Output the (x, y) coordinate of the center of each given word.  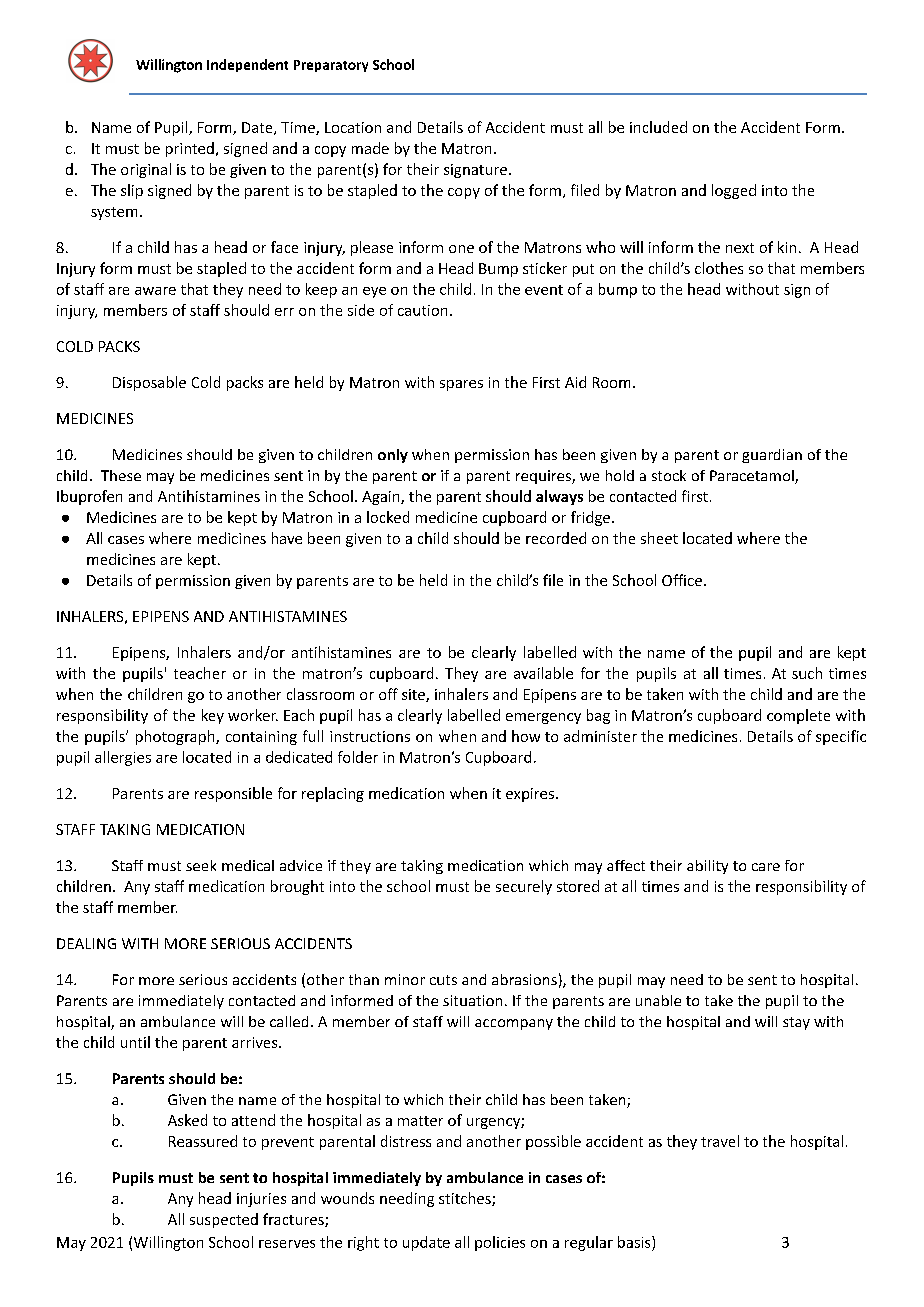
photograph (176, 737)
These (121, 475)
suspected (224, 1220)
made (370, 148)
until (135, 1042)
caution (422, 310)
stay (796, 1023)
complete (798, 716)
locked (388, 517)
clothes (719, 268)
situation (472, 1000)
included (658, 127)
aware (155, 291)
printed (190, 149)
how (526, 736)
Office (682, 580)
